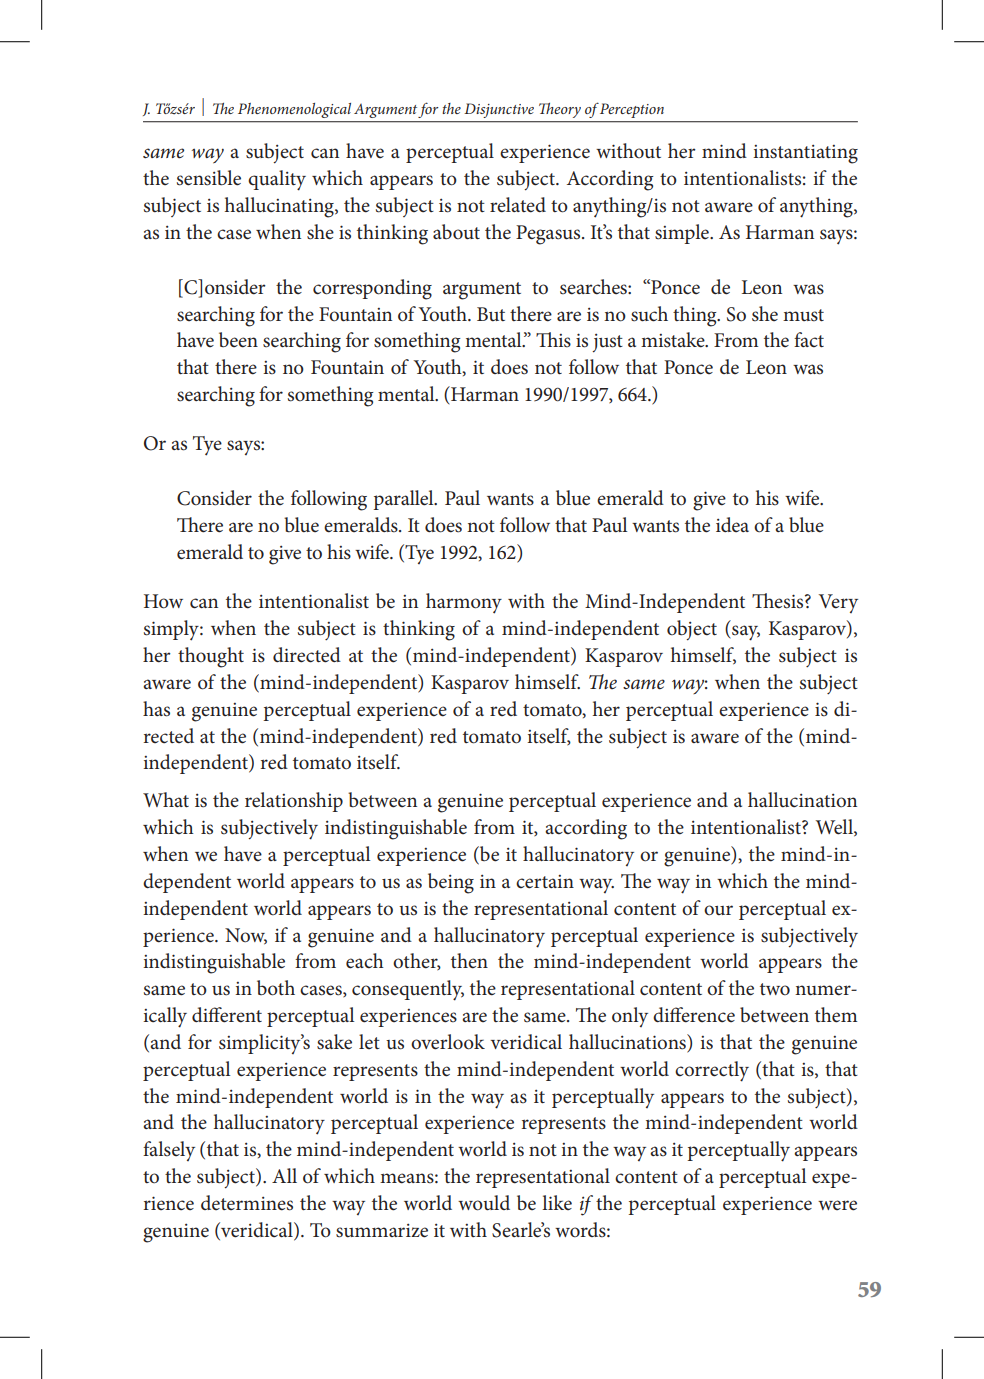 This screenshot has height=1379, width=984. What do you see at coordinates (169, 1151) in the screenshot?
I see `falsely` at bounding box center [169, 1151].
